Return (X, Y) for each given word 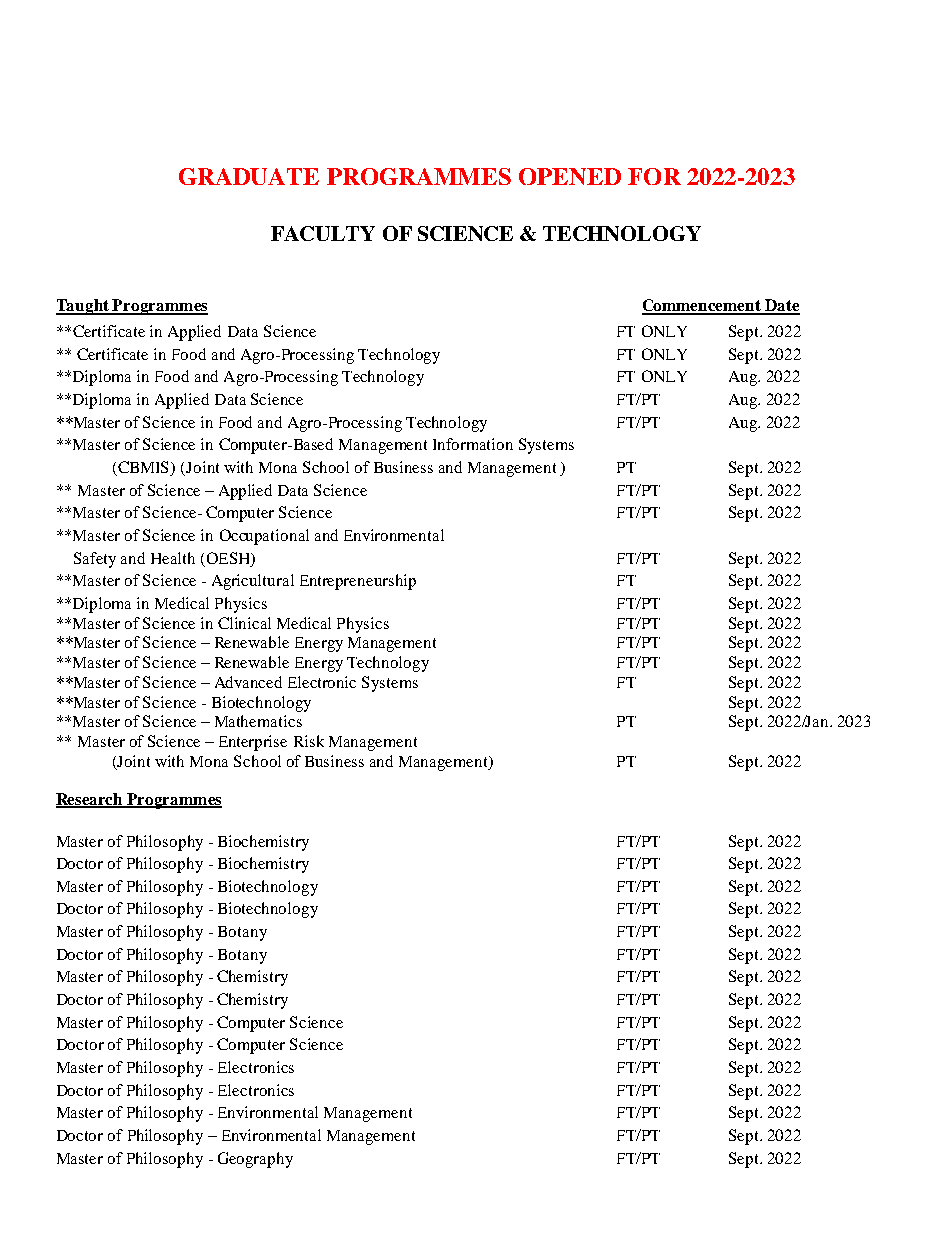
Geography (255, 1160)
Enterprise (253, 743)
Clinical (244, 623)
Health (173, 558)
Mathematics (258, 721)
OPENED (570, 176)
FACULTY (323, 233)
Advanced (248, 682)
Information (473, 444)
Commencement (702, 306)
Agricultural (253, 582)
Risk (309, 741)
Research (91, 800)
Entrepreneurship (358, 582)
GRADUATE (249, 176)
